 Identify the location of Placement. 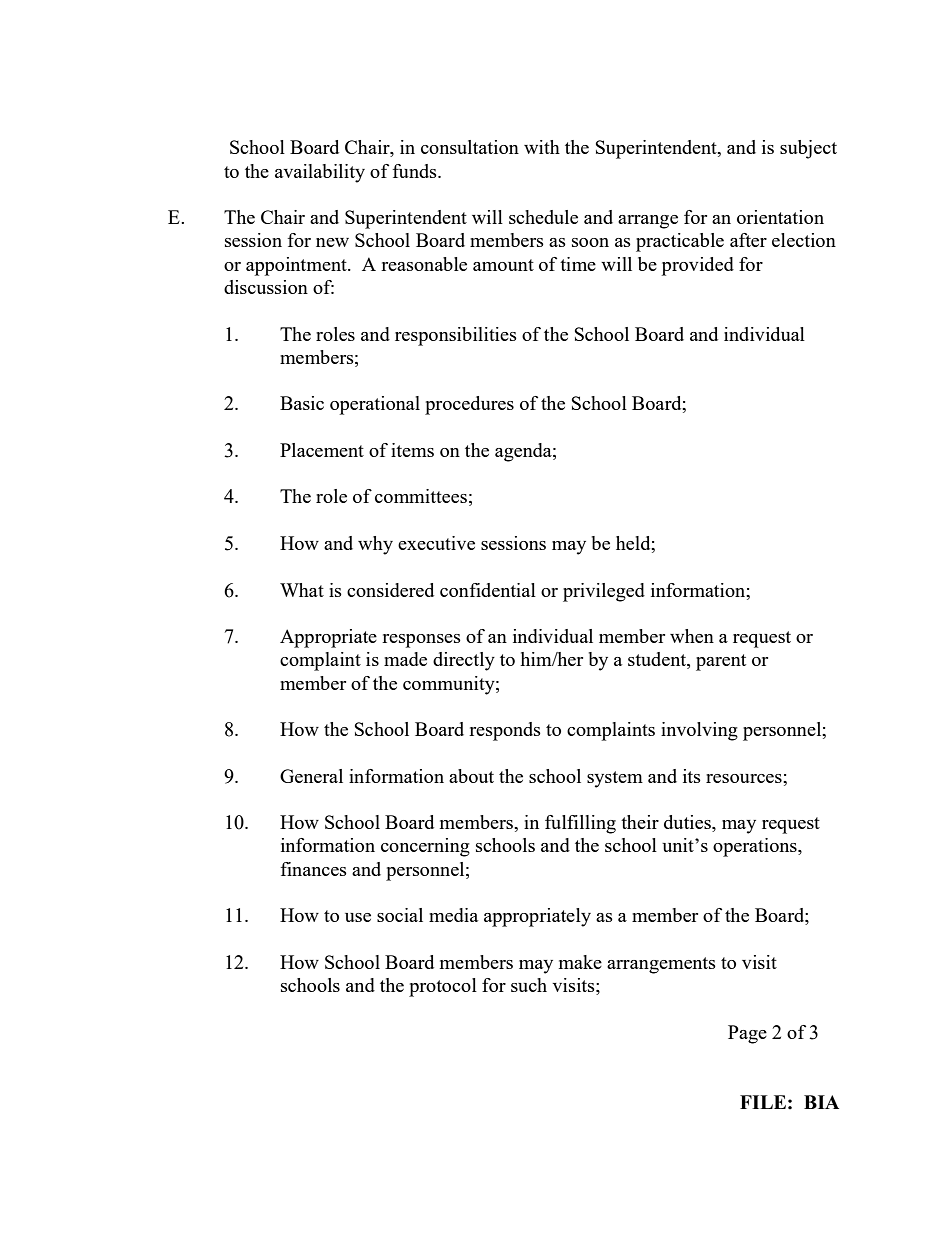
(322, 450).
